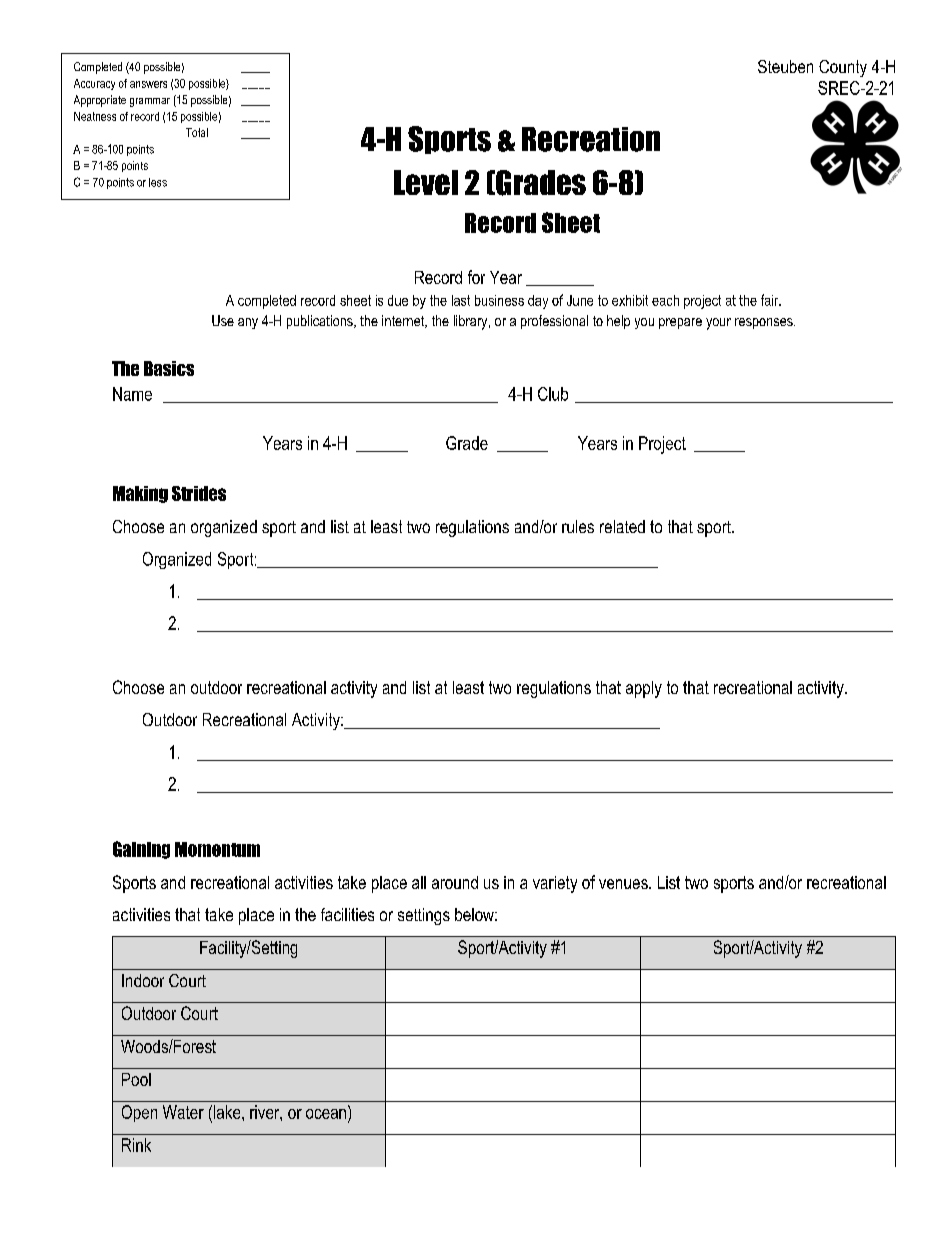 This document has width=952, height=1233. I want to click on responses, so click(765, 323).
